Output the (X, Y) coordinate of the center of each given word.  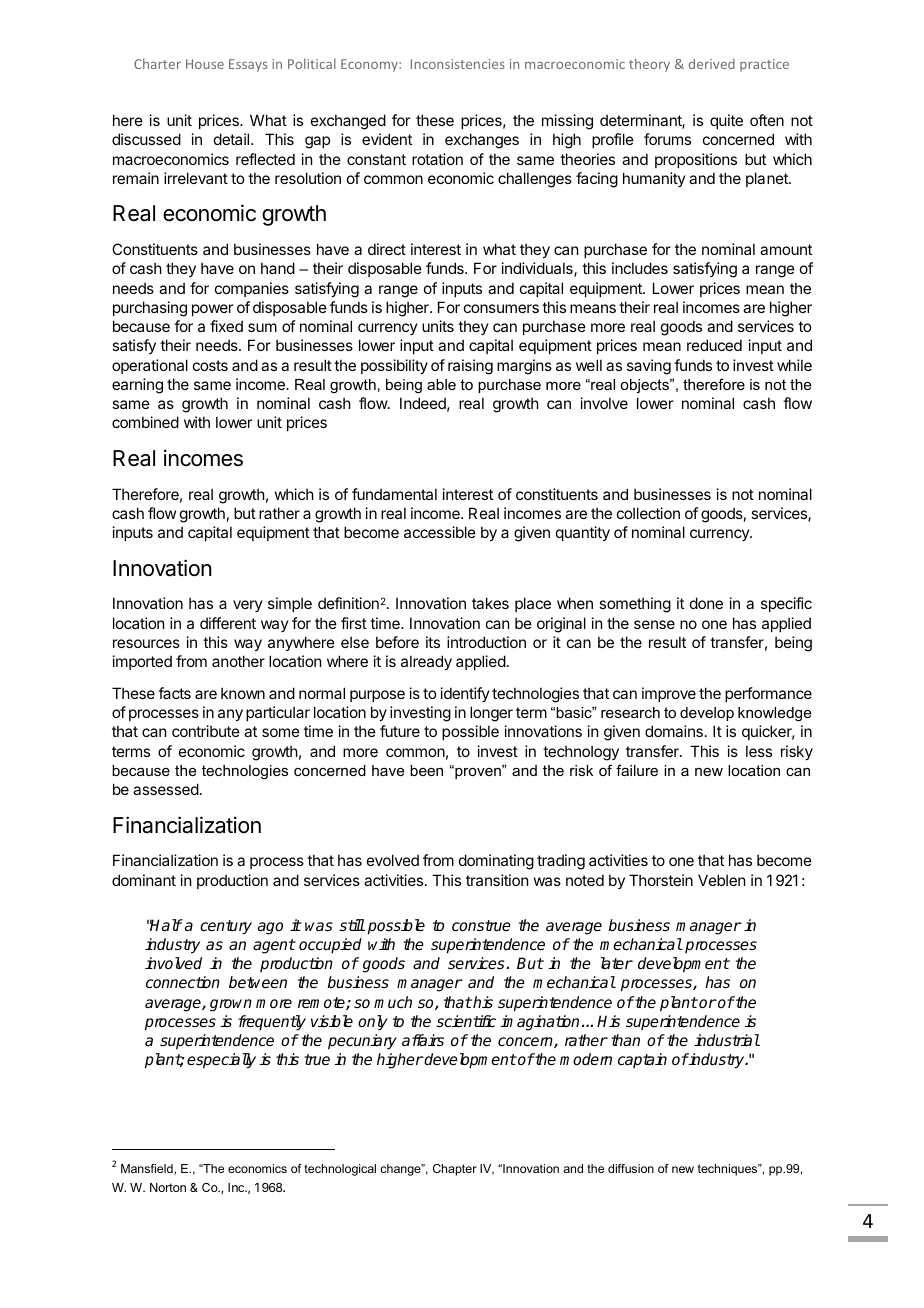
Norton (168, 1187)
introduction (486, 642)
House (205, 64)
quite (726, 121)
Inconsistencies (457, 64)
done (706, 603)
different (228, 623)
